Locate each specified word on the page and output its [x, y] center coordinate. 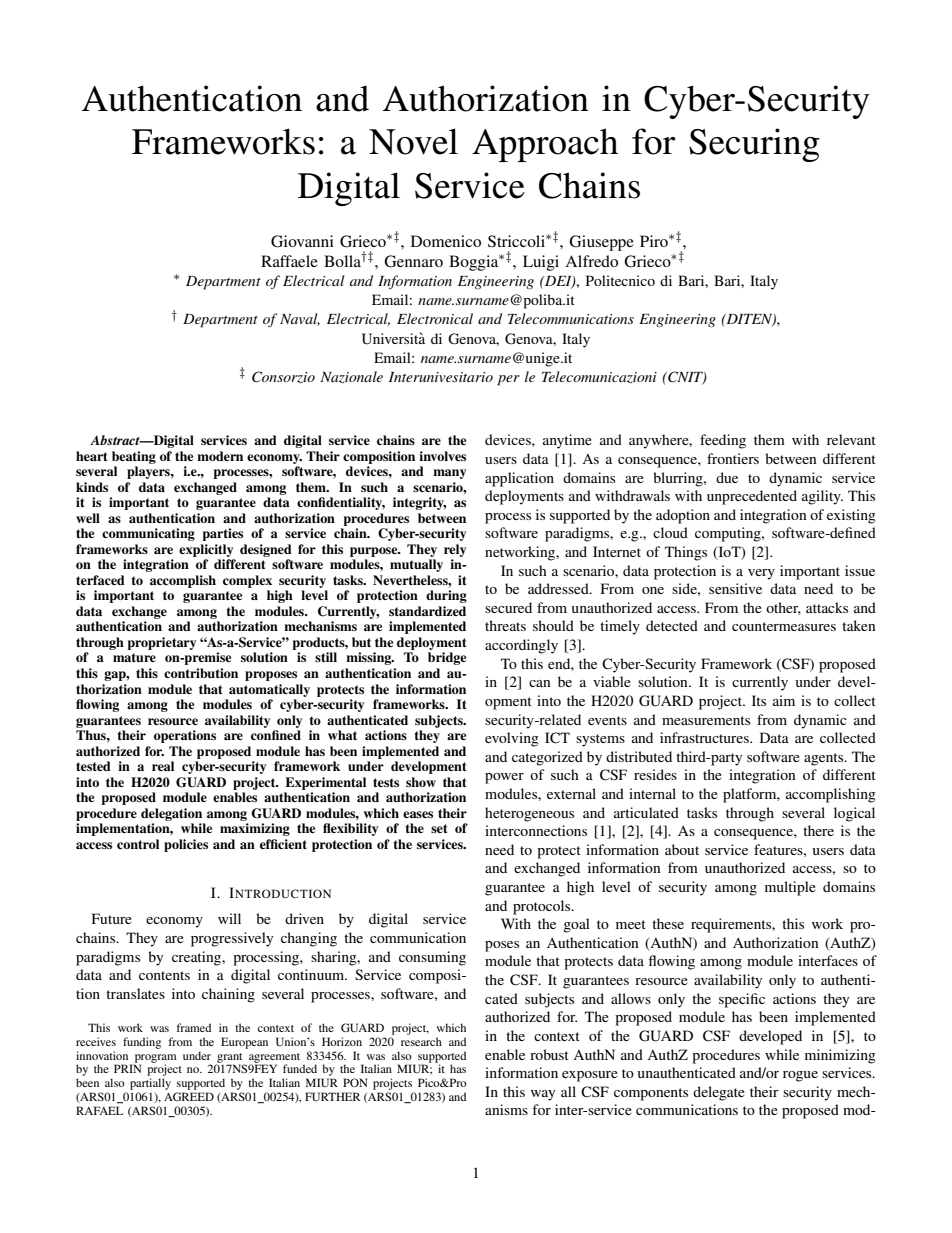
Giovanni [302, 241]
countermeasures [784, 626]
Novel [413, 141]
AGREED [189, 1096]
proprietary [161, 643]
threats [505, 625]
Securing [754, 145]
